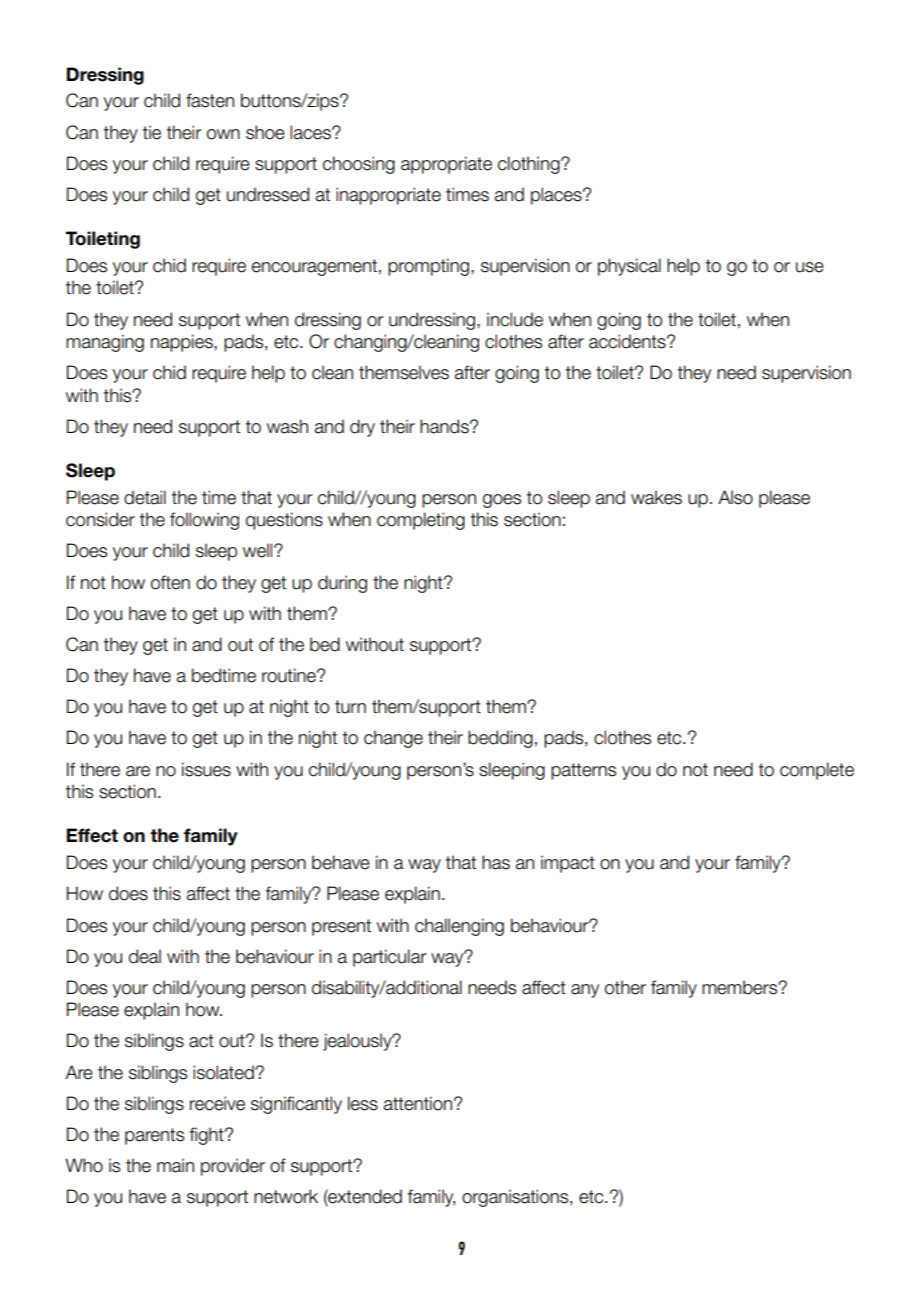  I want to click on tie, so click(152, 132).
